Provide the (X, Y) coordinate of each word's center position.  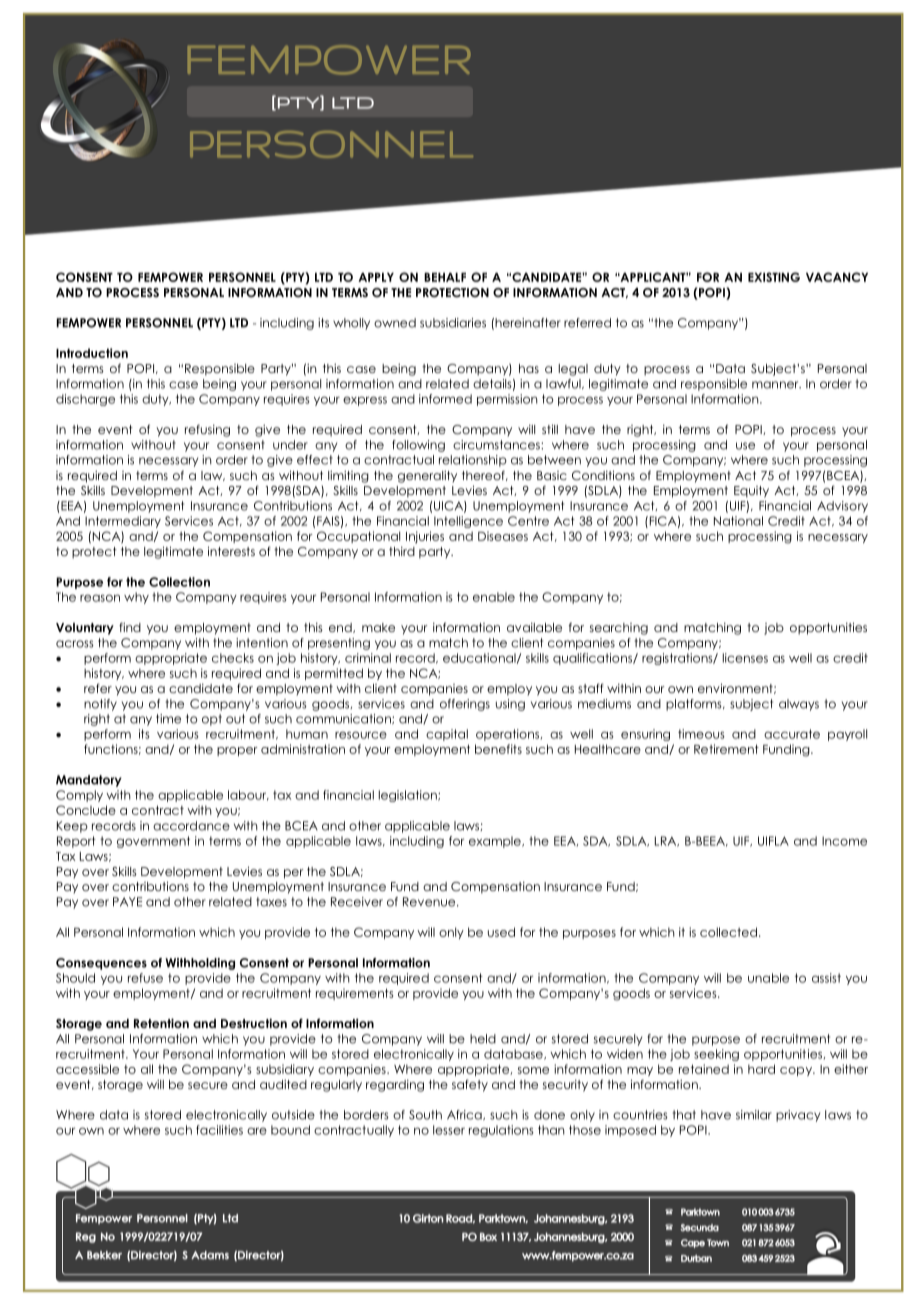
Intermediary (123, 522)
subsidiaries (453, 323)
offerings (465, 705)
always (799, 705)
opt (212, 720)
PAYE (127, 902)
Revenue (430, 902)
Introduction (92, 353)
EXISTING (774, 277)
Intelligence (468, 522)
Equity (751, 492)
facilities (219, 1130)
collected (728, 932)
